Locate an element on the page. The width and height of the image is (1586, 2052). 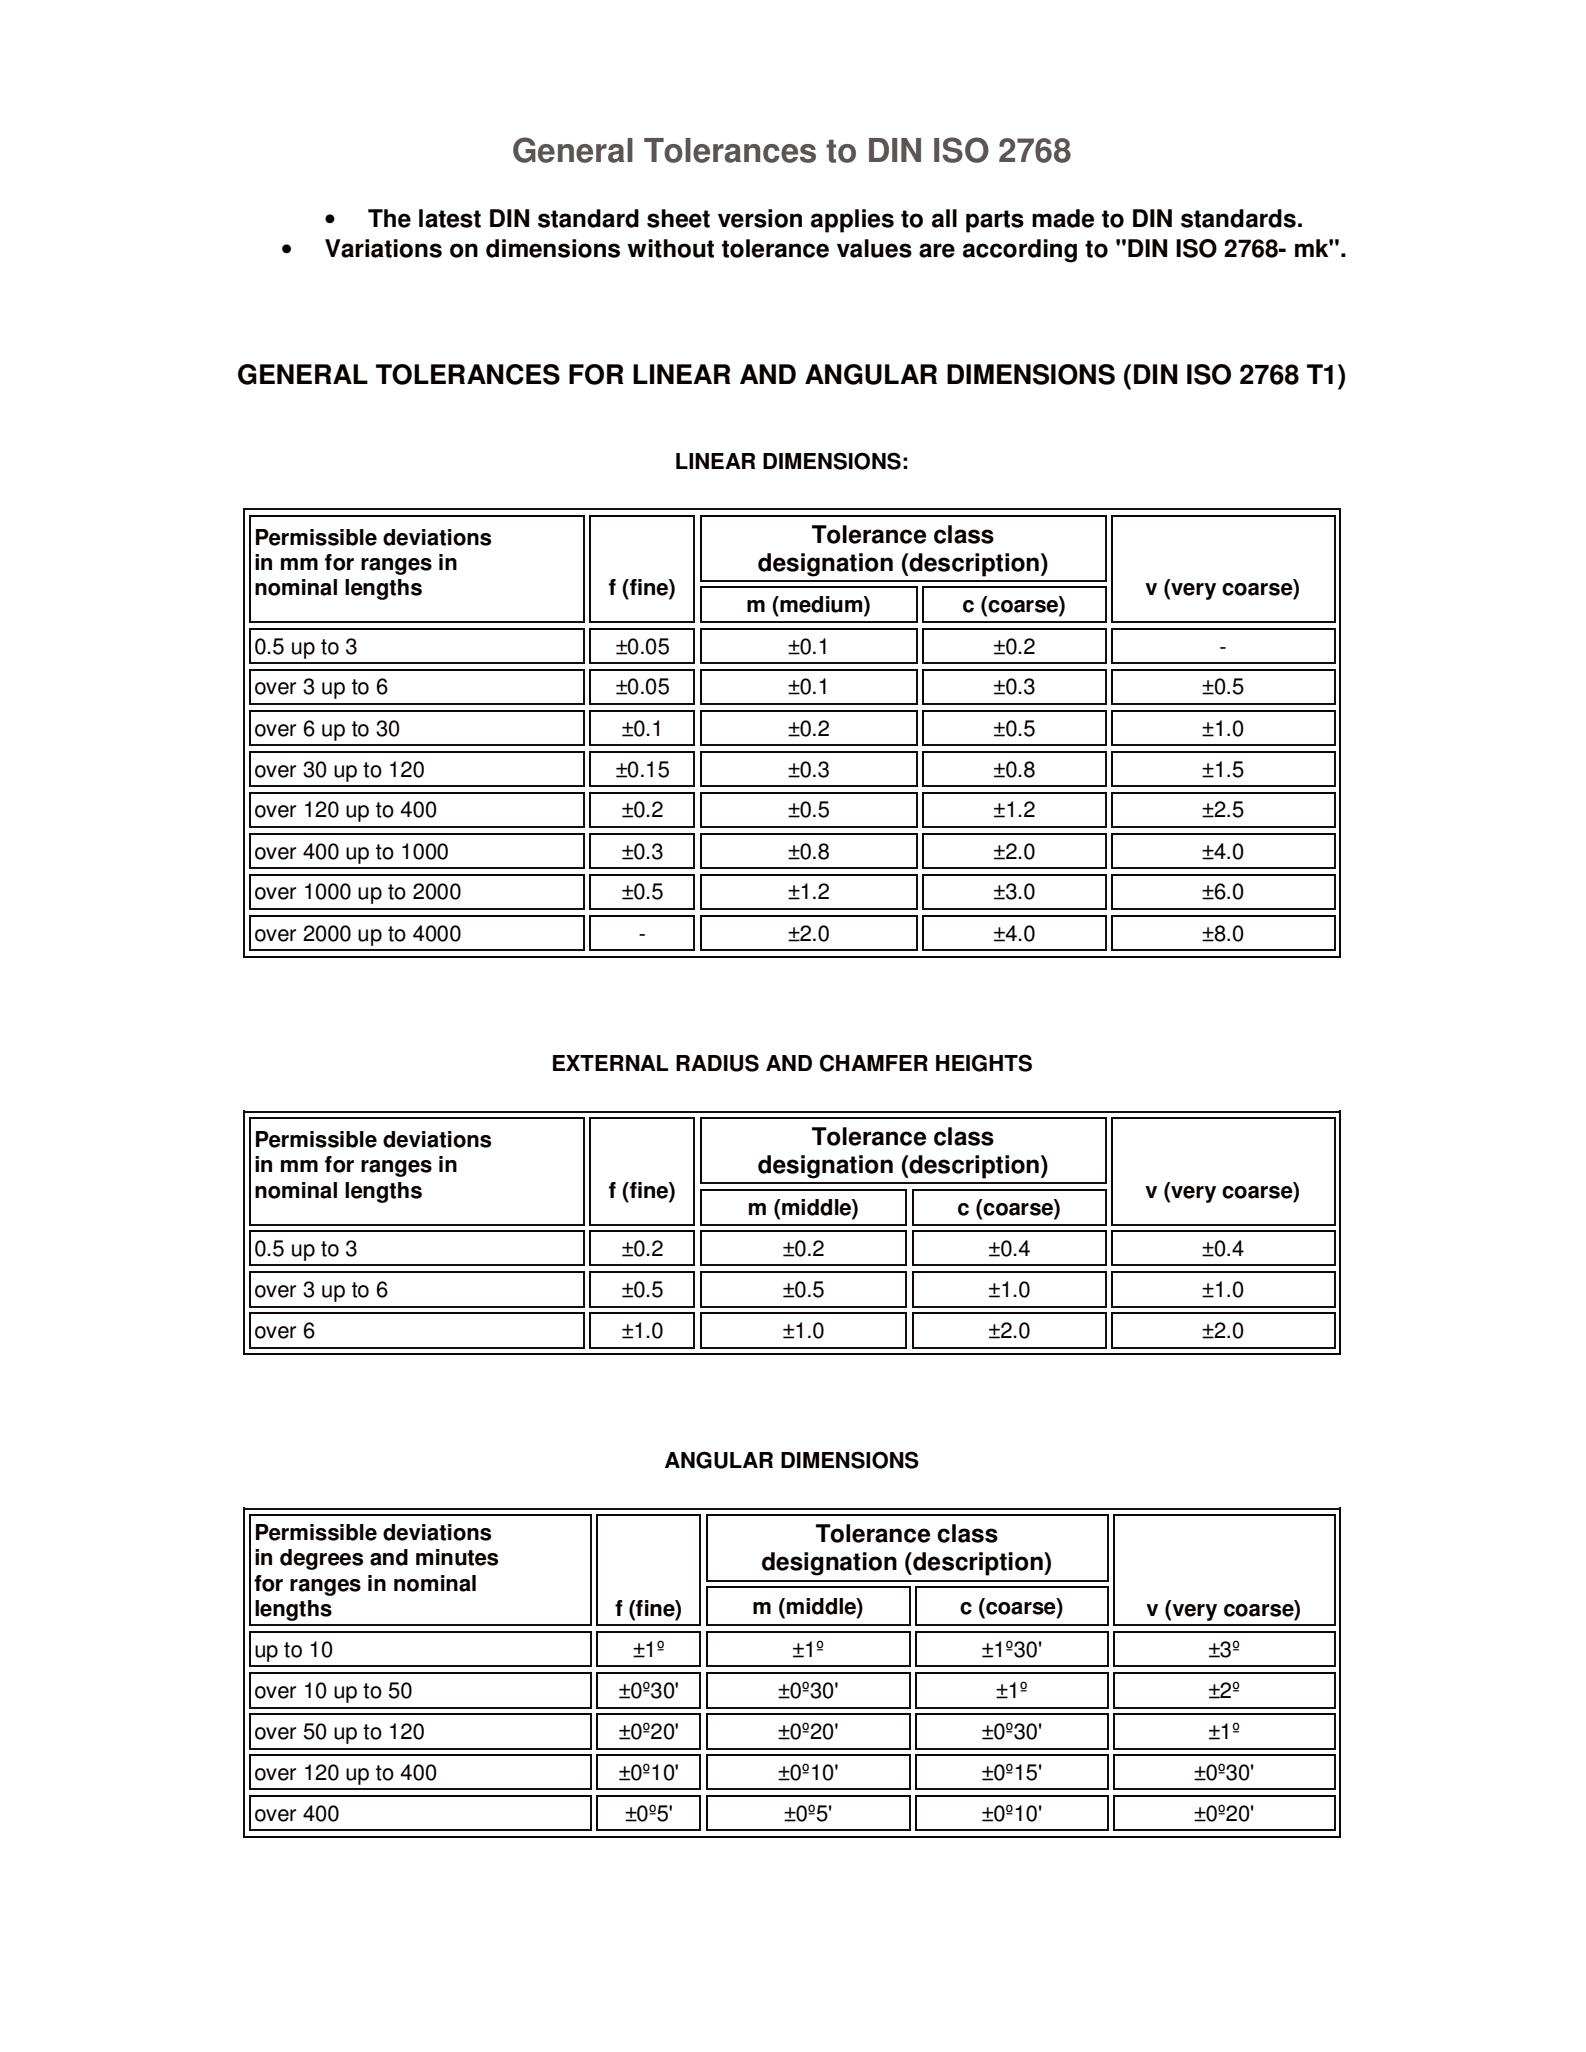
Variations is located at coordinates (383, 248).
